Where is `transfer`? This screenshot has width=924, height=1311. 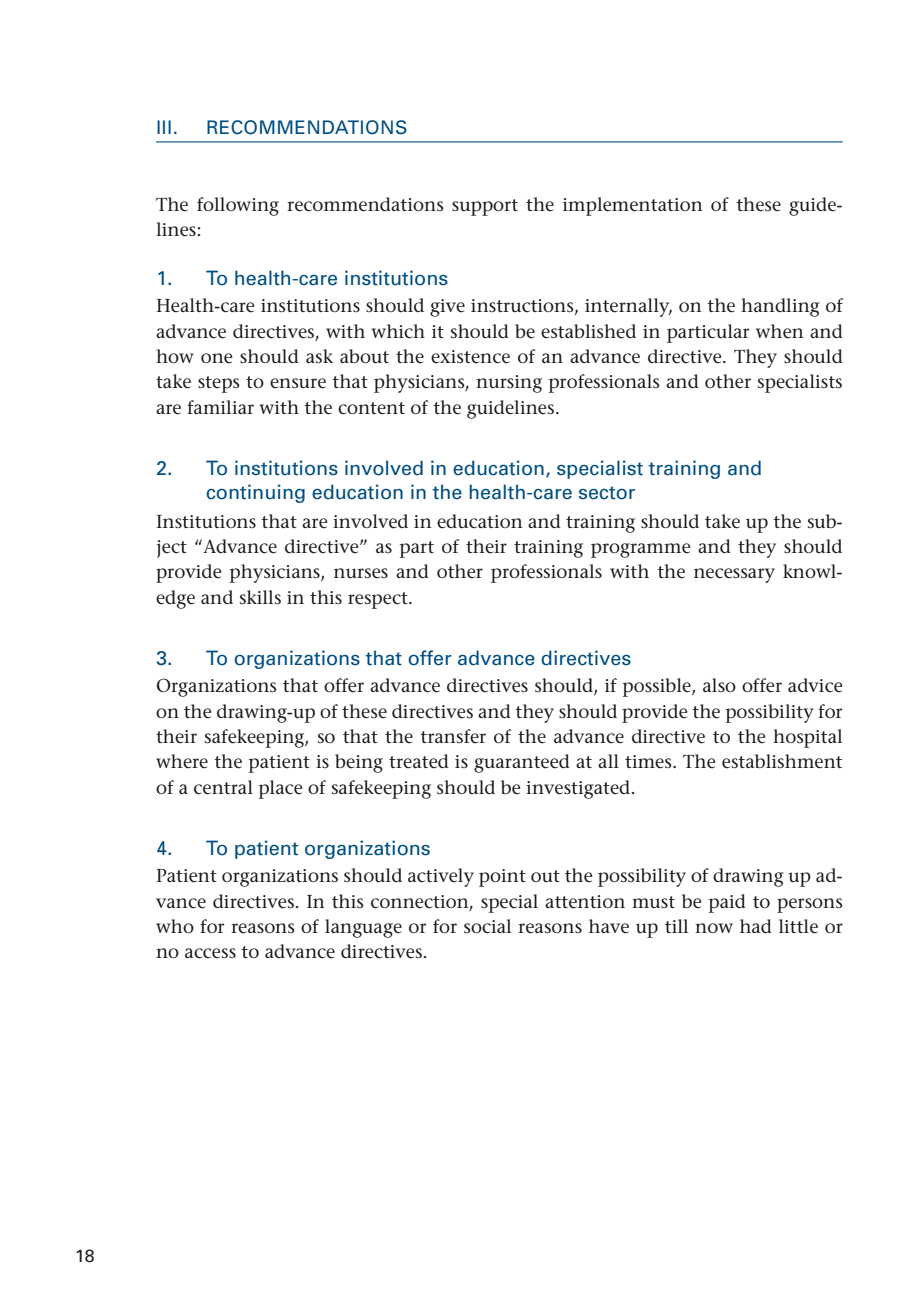
transfer is located at coordinates (453, 736).
